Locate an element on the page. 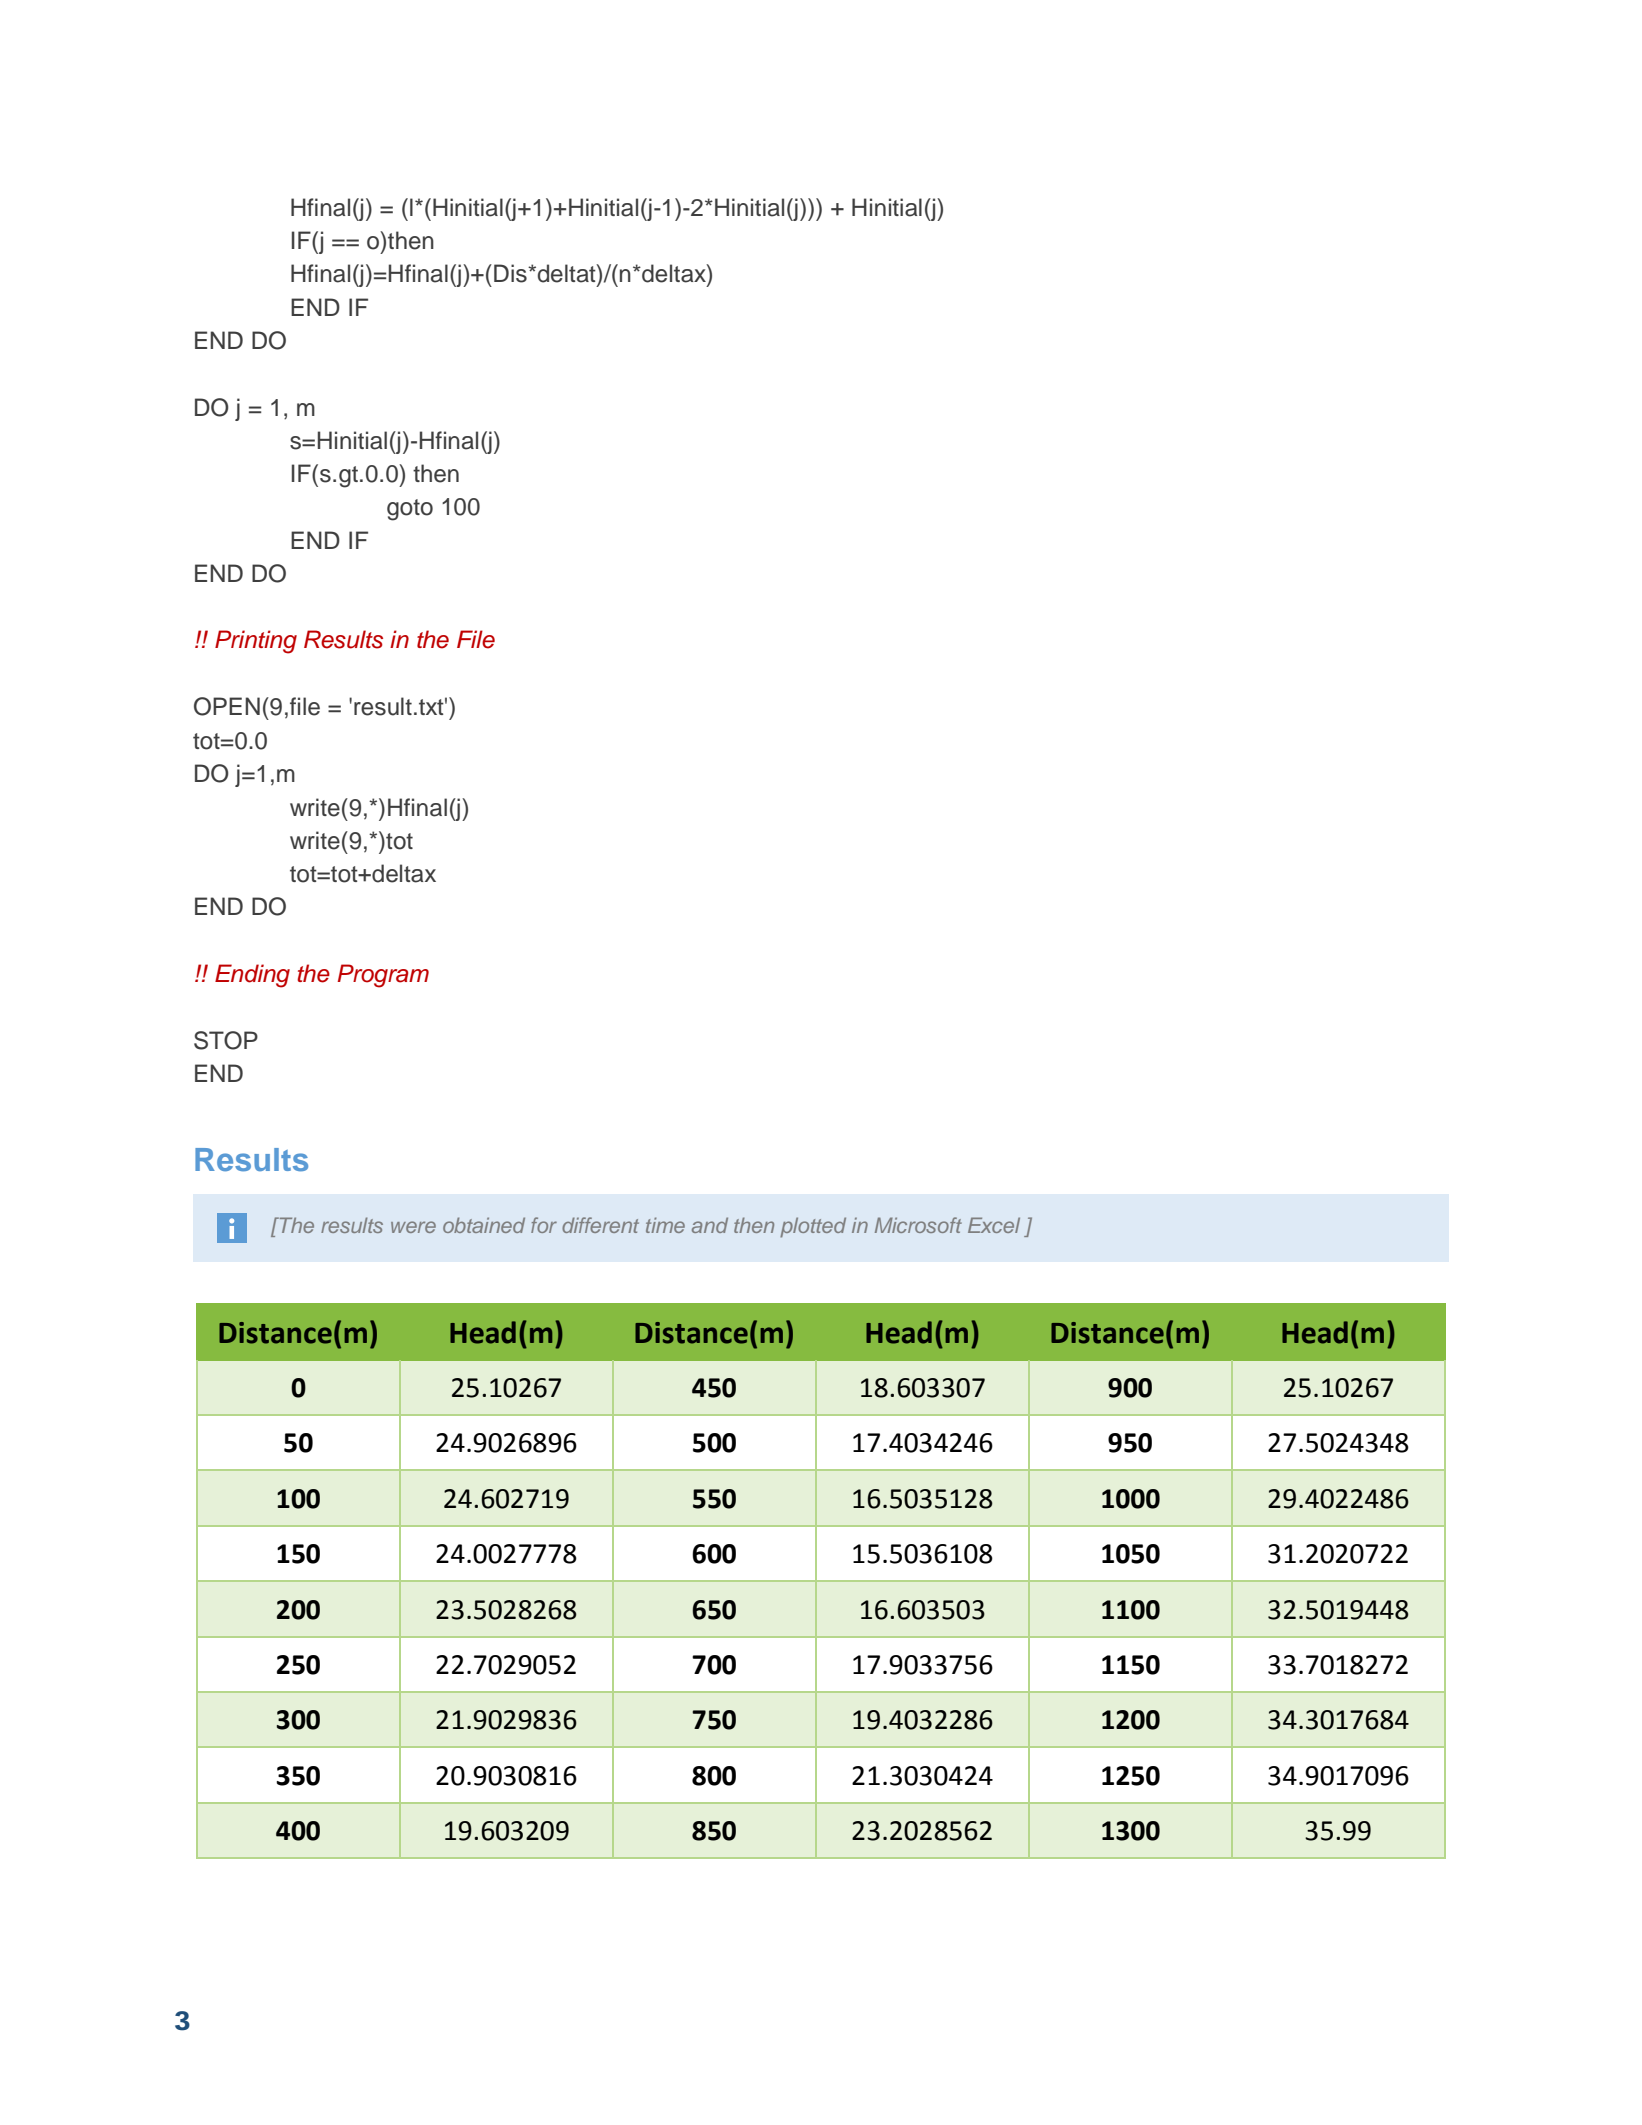 The height and width of the image is (2125, 1642). Program is located at coordinates (383, 976).
